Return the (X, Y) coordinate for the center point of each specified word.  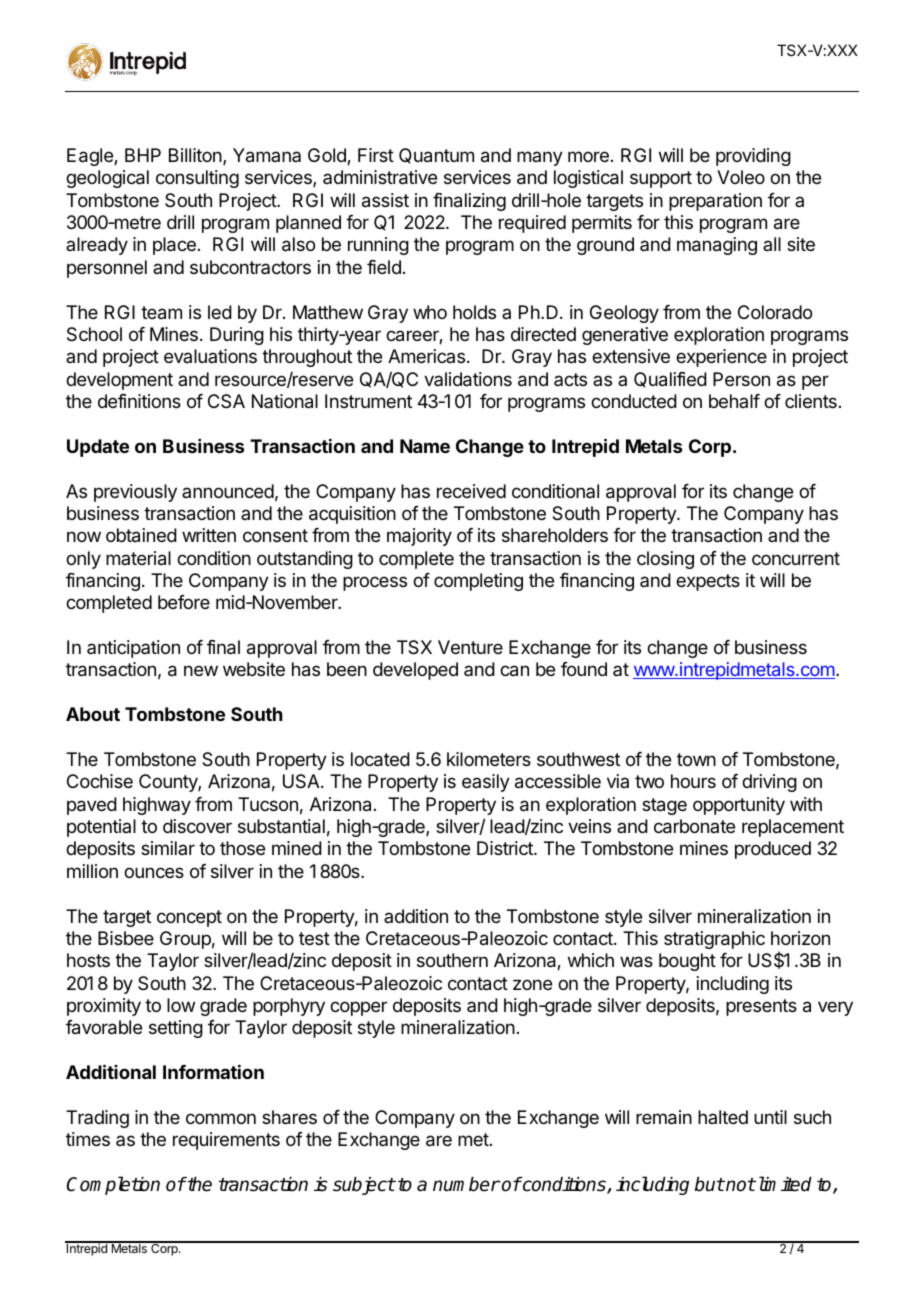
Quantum (436, 156)
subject (364, 1186)
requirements (226, 1141)
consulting (197, 179)
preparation (715, 202)
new (201, 670)
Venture (470, 647)
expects (708, 582)
